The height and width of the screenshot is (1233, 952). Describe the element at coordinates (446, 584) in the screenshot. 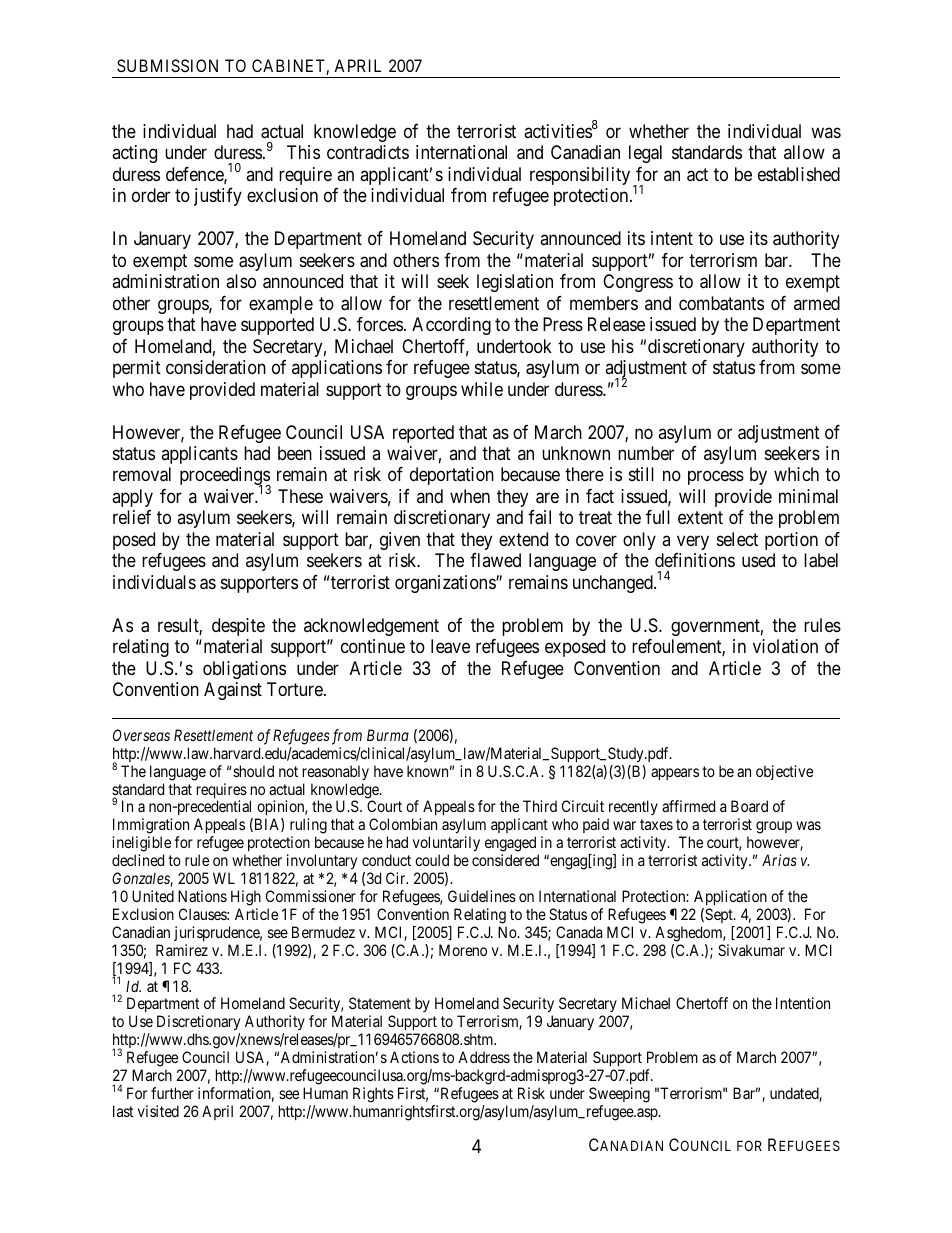

I see `organizations` at that location.
